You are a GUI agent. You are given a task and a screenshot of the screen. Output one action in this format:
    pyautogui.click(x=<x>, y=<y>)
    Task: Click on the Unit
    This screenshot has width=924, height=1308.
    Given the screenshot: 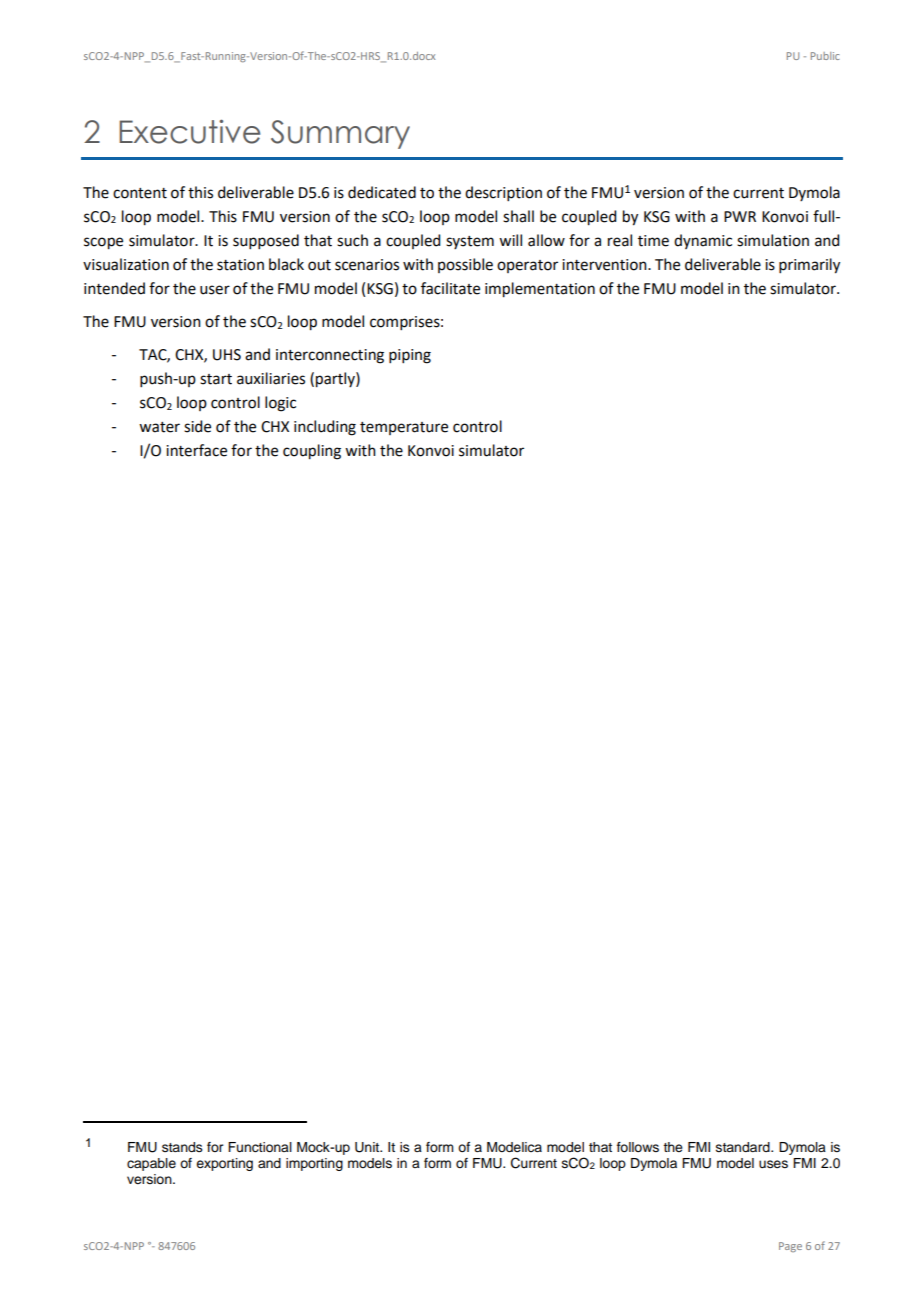 What is the action you would take?
    pyautogui.click(x=368, y=1147)
